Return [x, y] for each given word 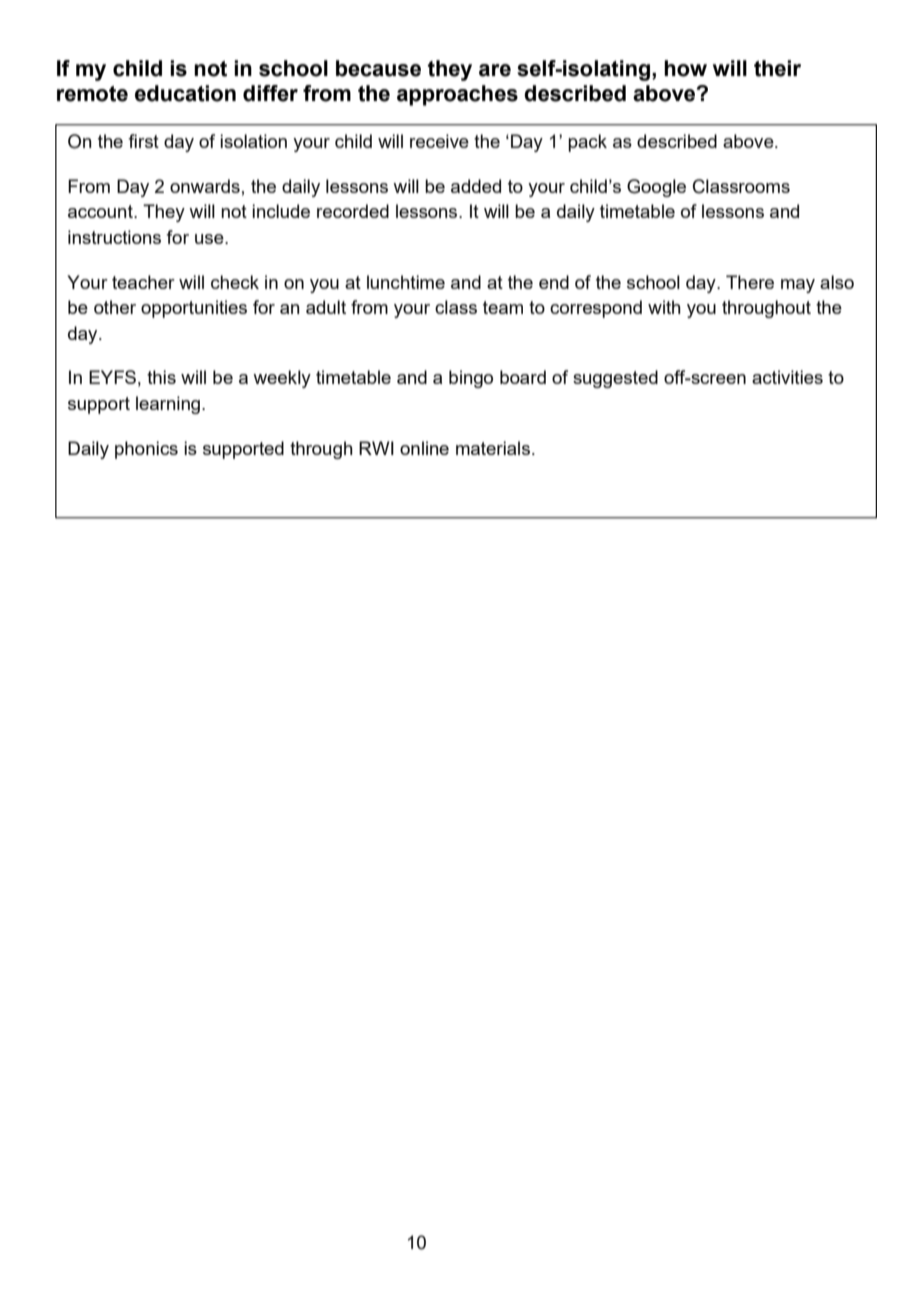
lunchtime [406, 282]
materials [493, 448]
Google [656, 188]
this [161, 377]
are [495, 70]
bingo [471, 379]
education [185, 93]
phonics [146, 450]
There [750, 282]
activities [787, 377]
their [777, 68]
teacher [143, 282]
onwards [205, 186]
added [476, 186]
